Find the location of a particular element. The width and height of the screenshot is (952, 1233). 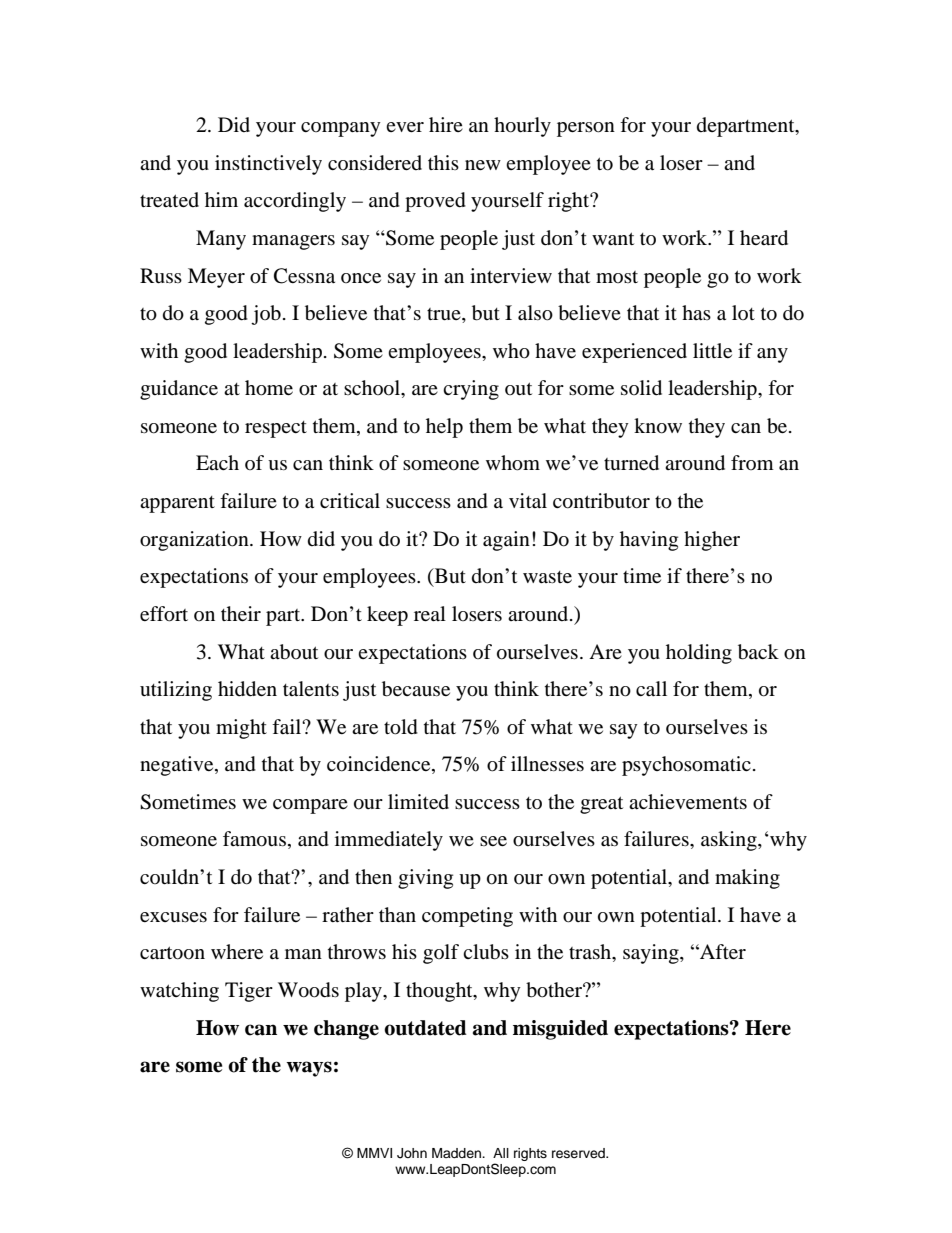

real is located at coordinates (430, 613).
